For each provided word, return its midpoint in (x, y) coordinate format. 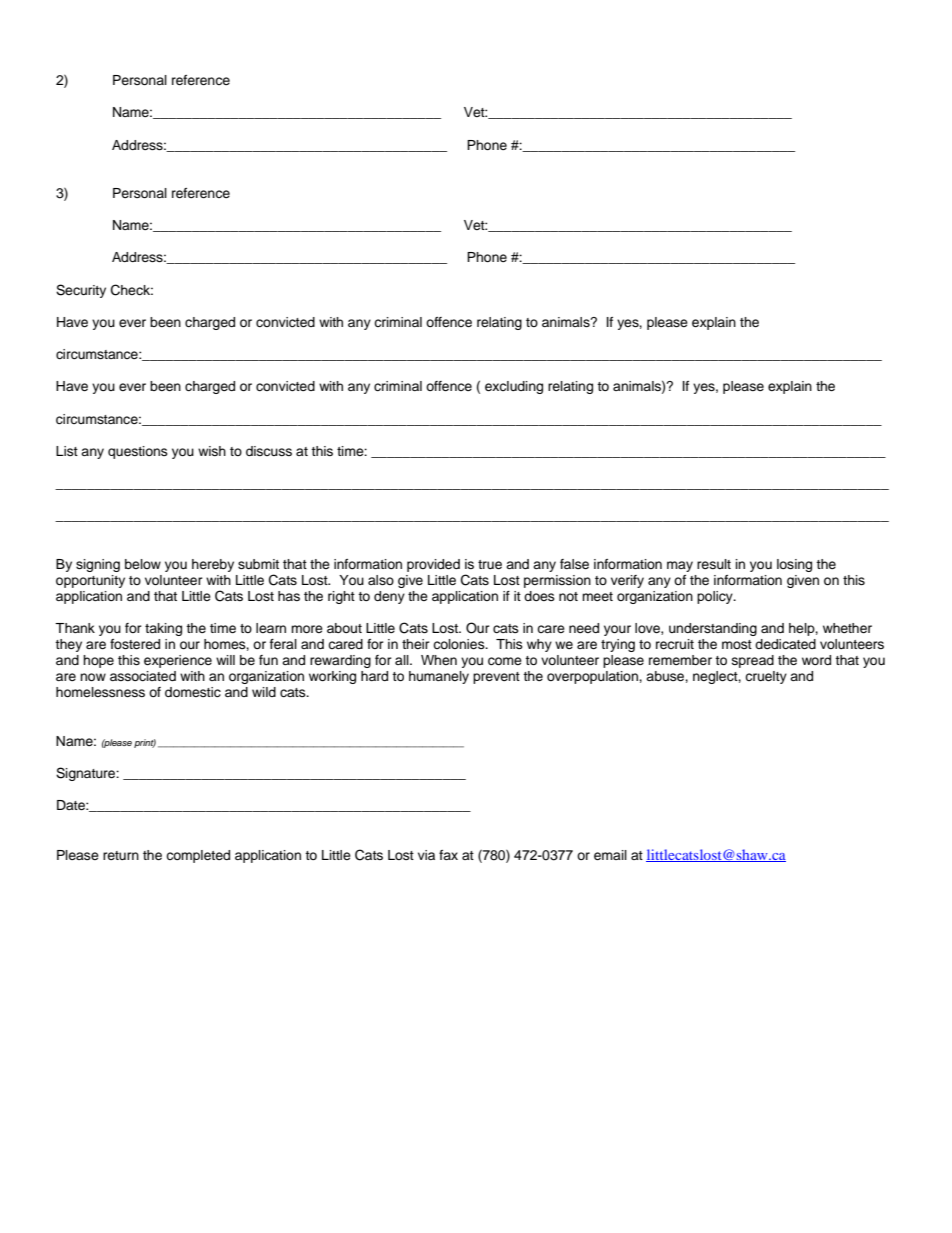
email (610, 855)
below (143, 564)
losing (794, 565)
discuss (269, 451)
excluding (514, 387)
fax (448, 855)
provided (433, 565)
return (121, 855)
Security (81, 291)
